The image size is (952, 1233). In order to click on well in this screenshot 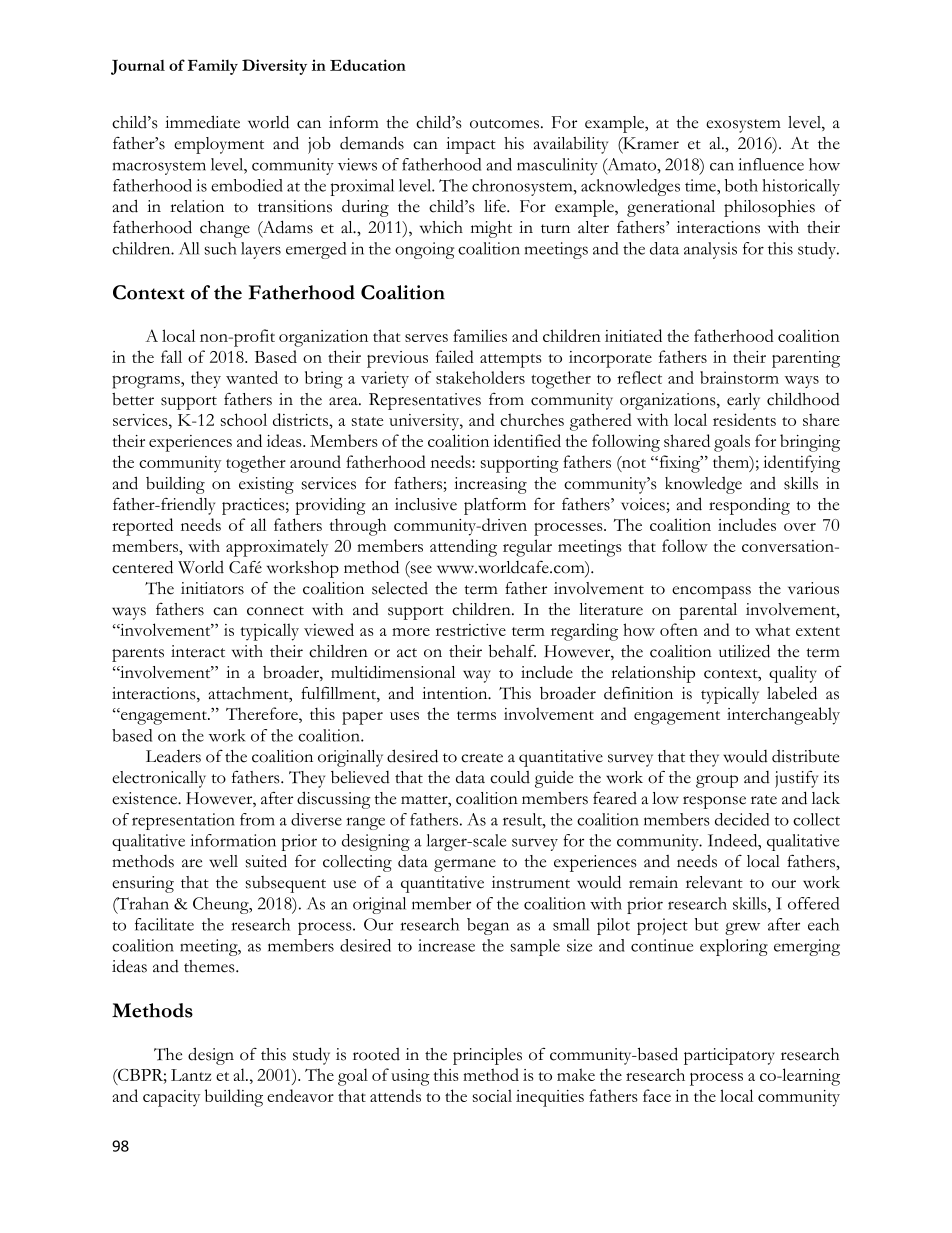, I will do `click(223, 861)`.
